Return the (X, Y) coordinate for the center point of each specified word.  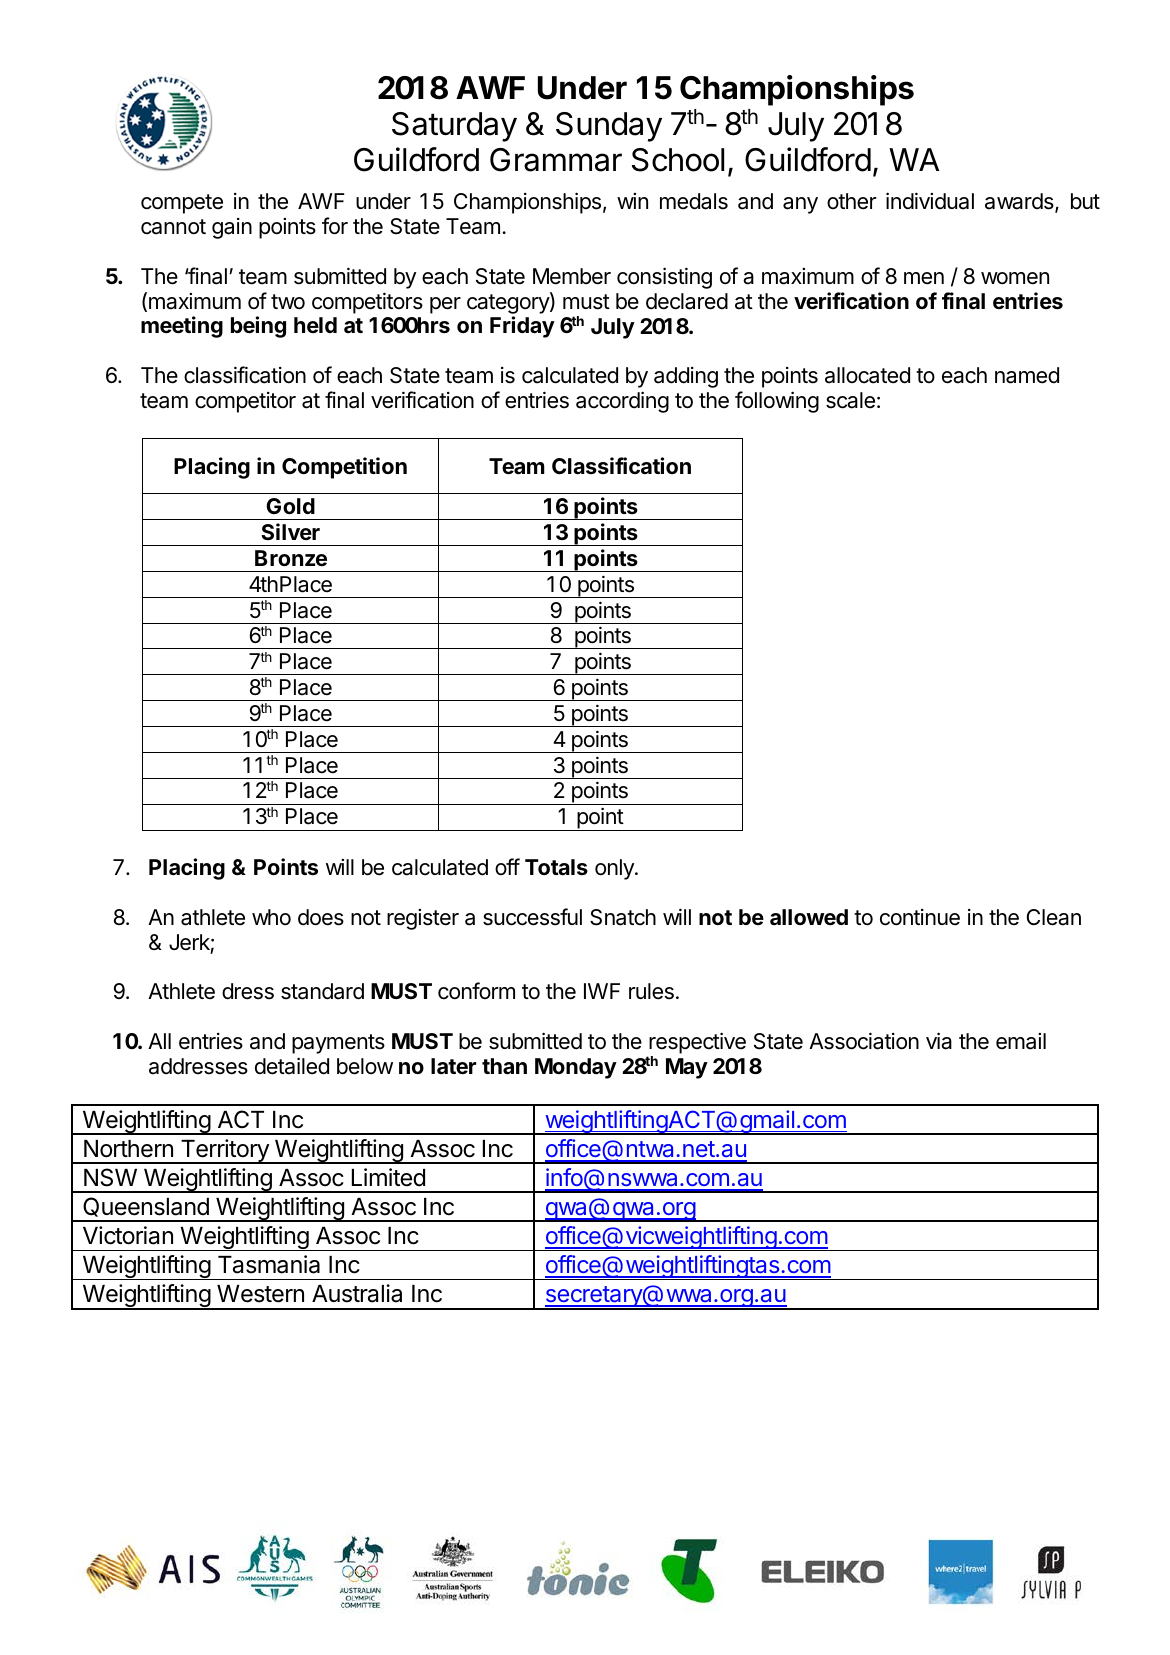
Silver (290, 531)
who (271, 917)
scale (850, 400)
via (939, 1041)
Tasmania (269, 1264)
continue (920, 917)
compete (182, 204)
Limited (388, 1177)
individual (930, 201)
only (615, 869)
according (622, 402)
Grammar (556, 160)
